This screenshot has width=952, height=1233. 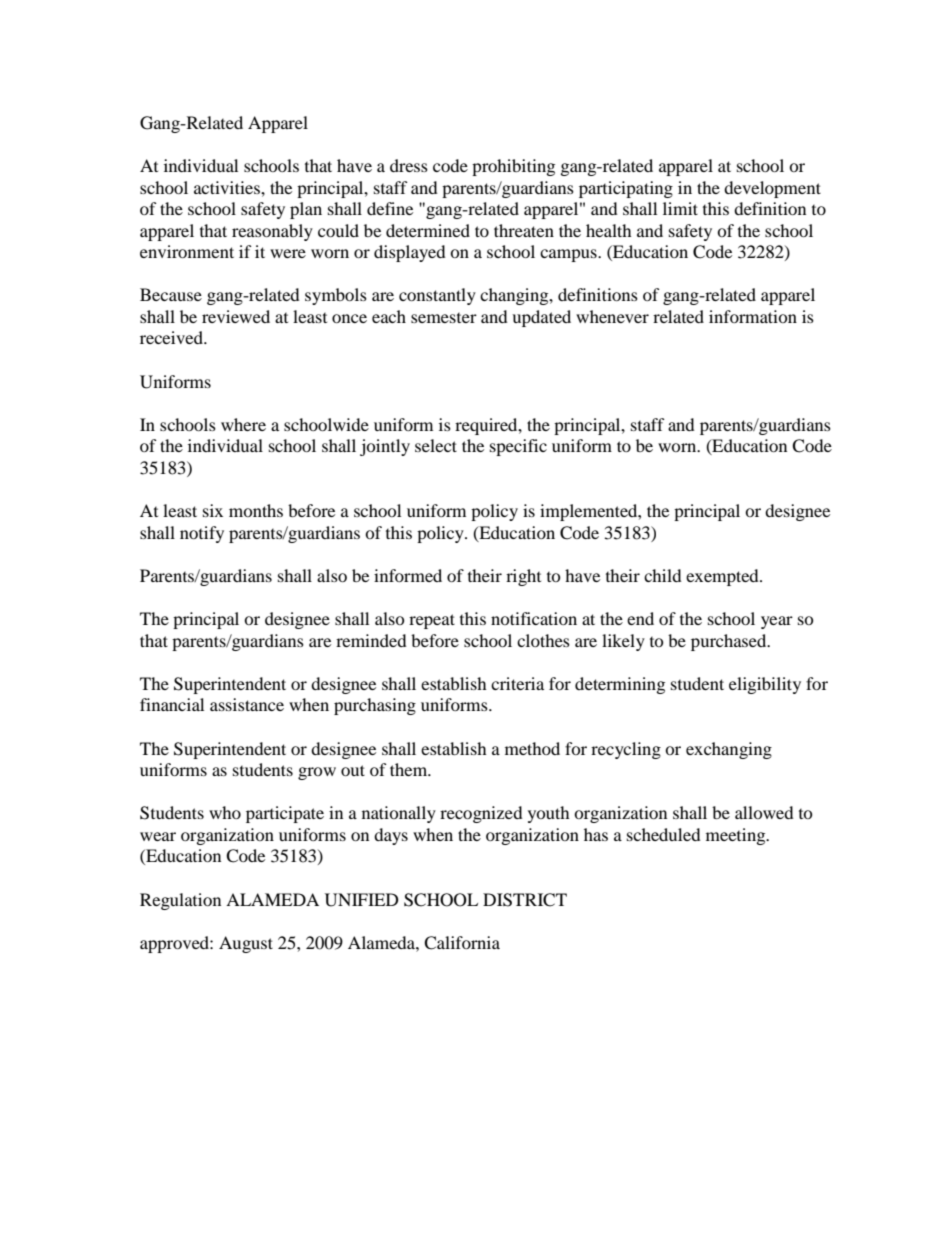 What do you see at coordinates (518, 447) in the screenshot?
I see `specific` at bounding box center [518, 447].
